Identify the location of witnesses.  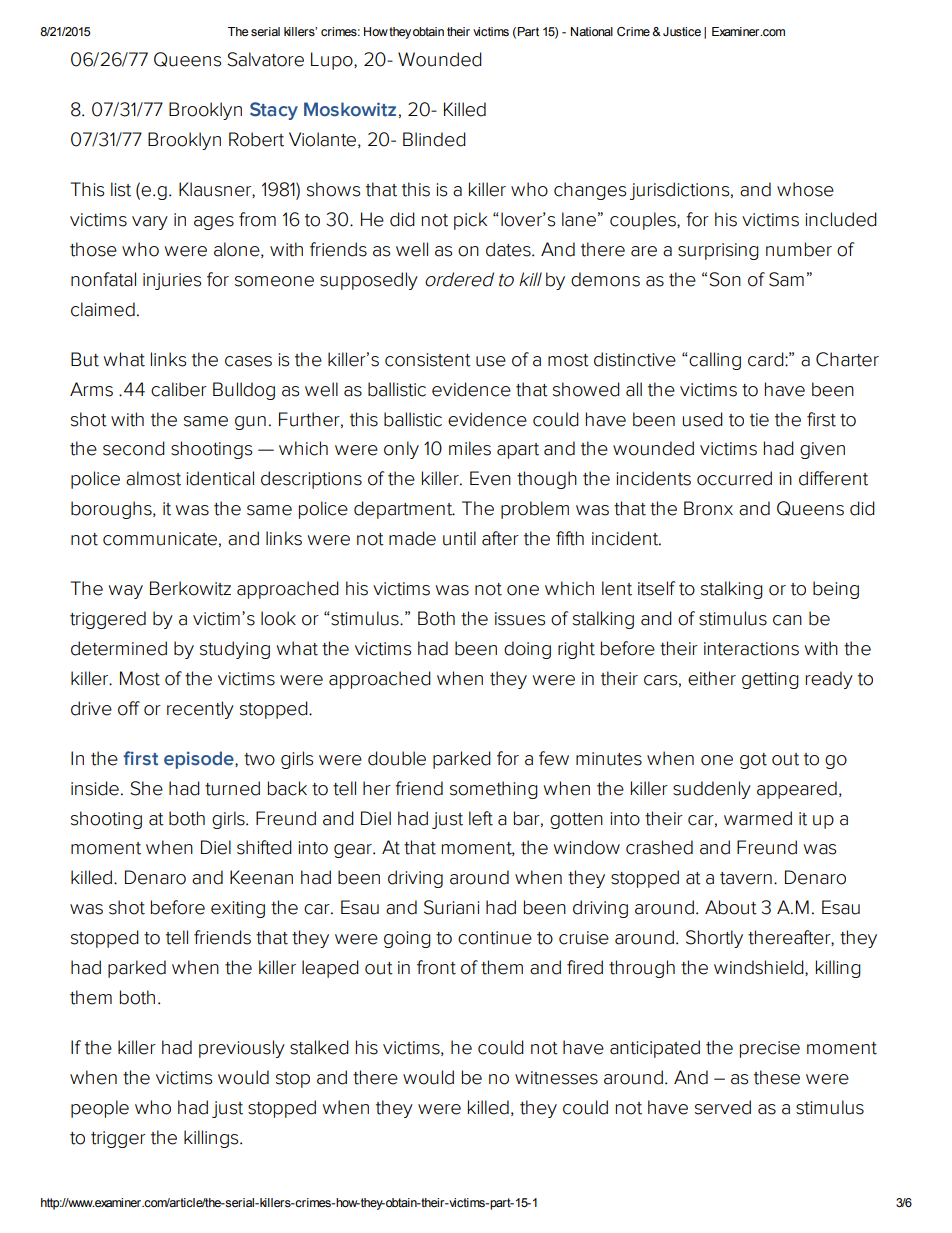
(556, 1078).
